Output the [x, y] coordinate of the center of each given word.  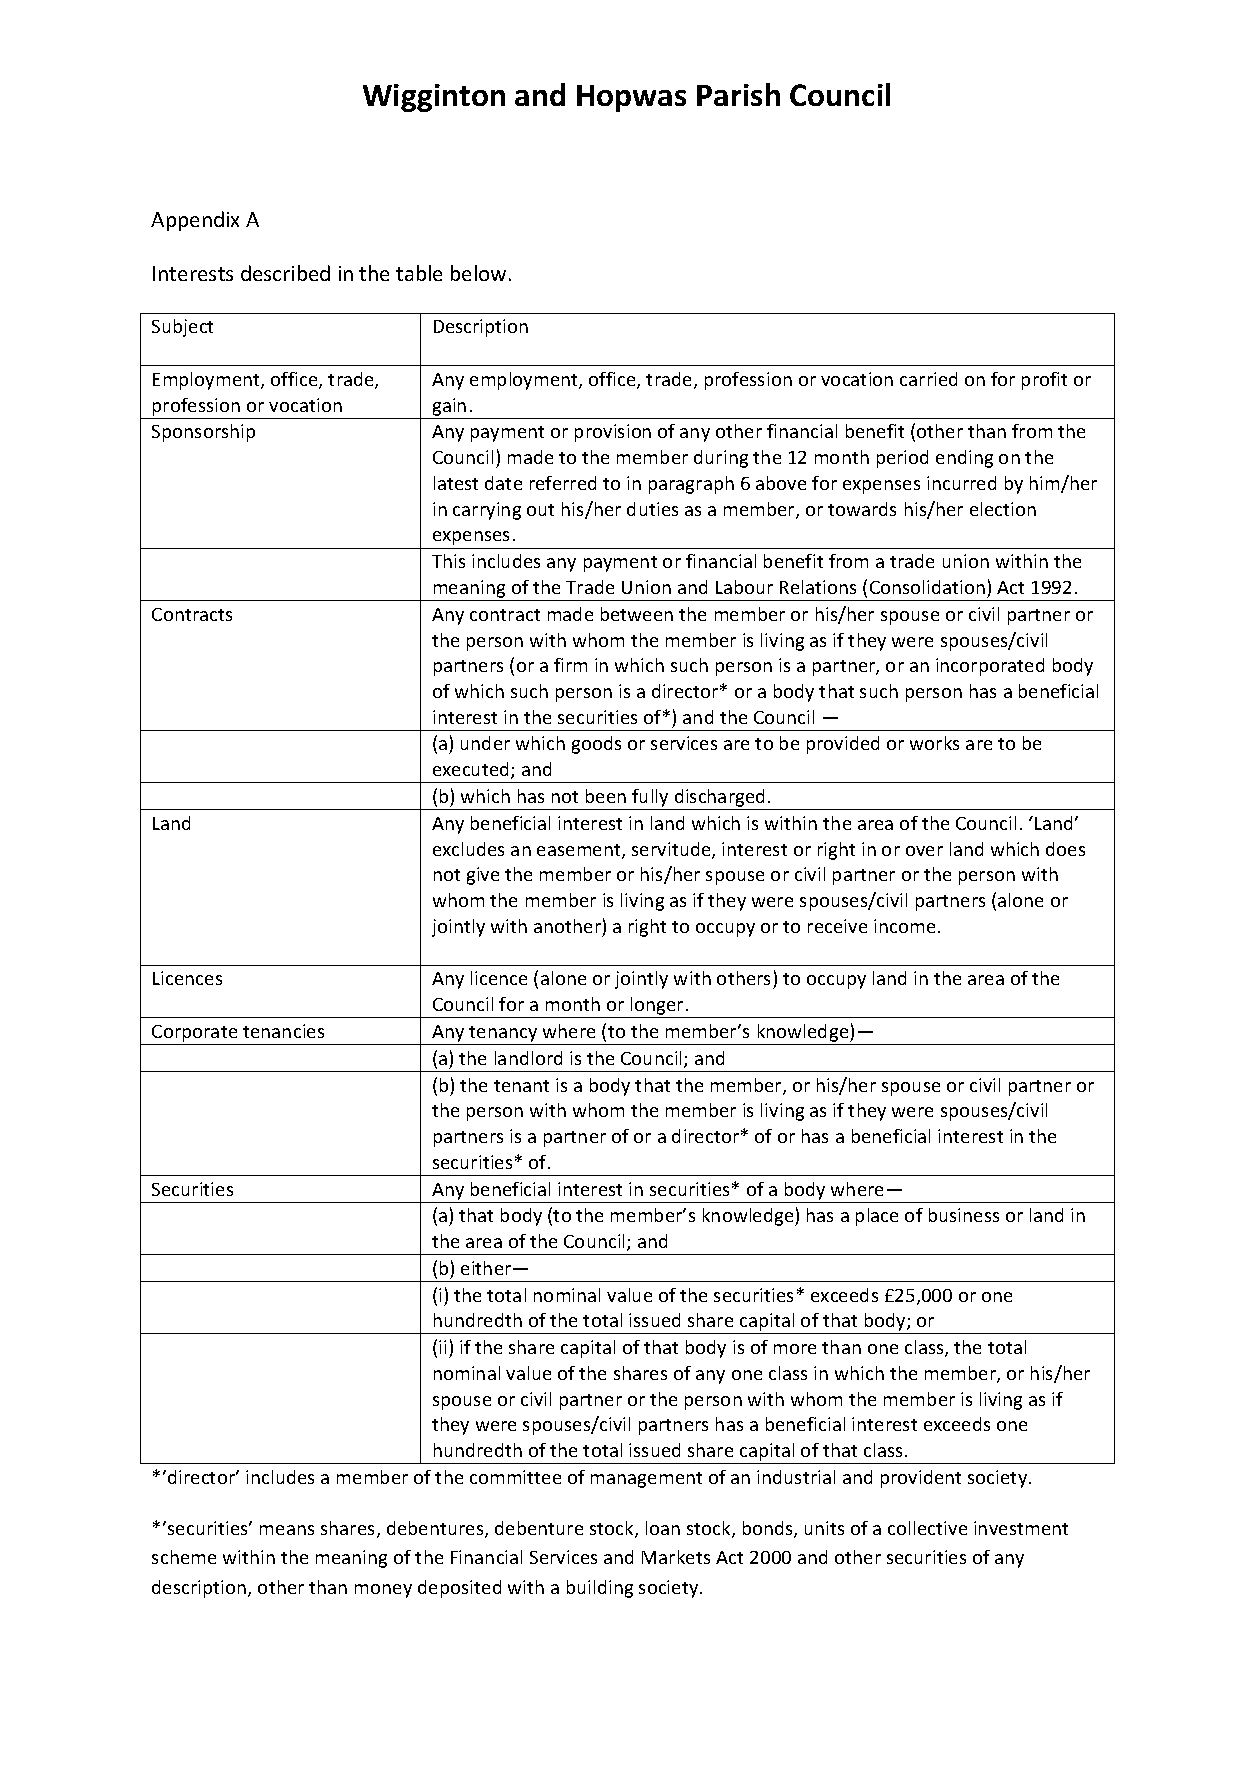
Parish [738, 94]
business [964, 1215]
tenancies [283, 1031]
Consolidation [927, 587]
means [287, 1530]
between [637, 614]
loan [663, 1528]
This [448, 561]
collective [927, 1528]
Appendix [195, 221]
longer [657, 1007]
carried [928, 379]
